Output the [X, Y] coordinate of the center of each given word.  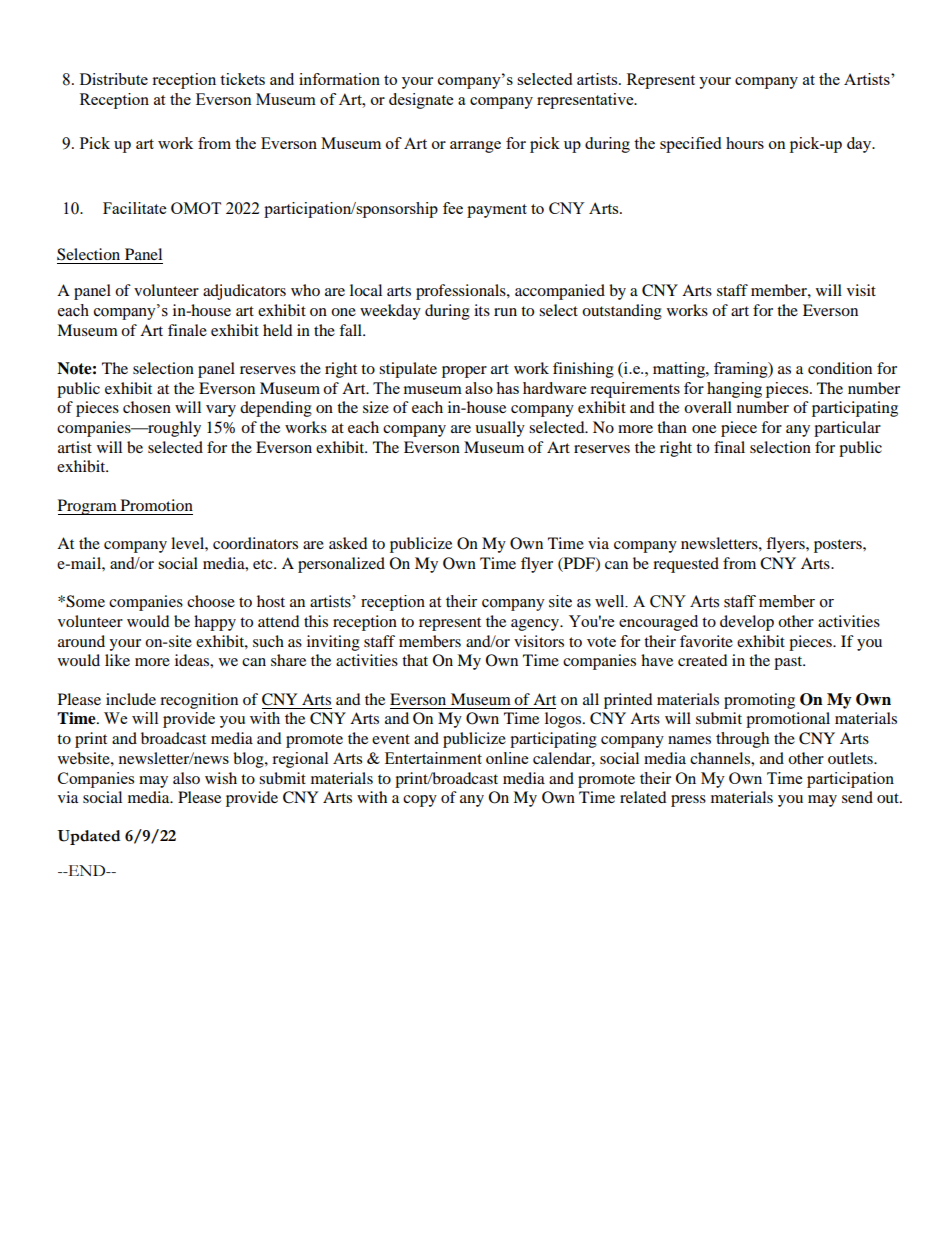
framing [742, 370]
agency [536, 625]
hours [745, 143]
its [482, 310]
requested [686, 565]
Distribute [114, 79]
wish [221, 778]
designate [421, 101]
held [278, 330]
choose [211, 601]
